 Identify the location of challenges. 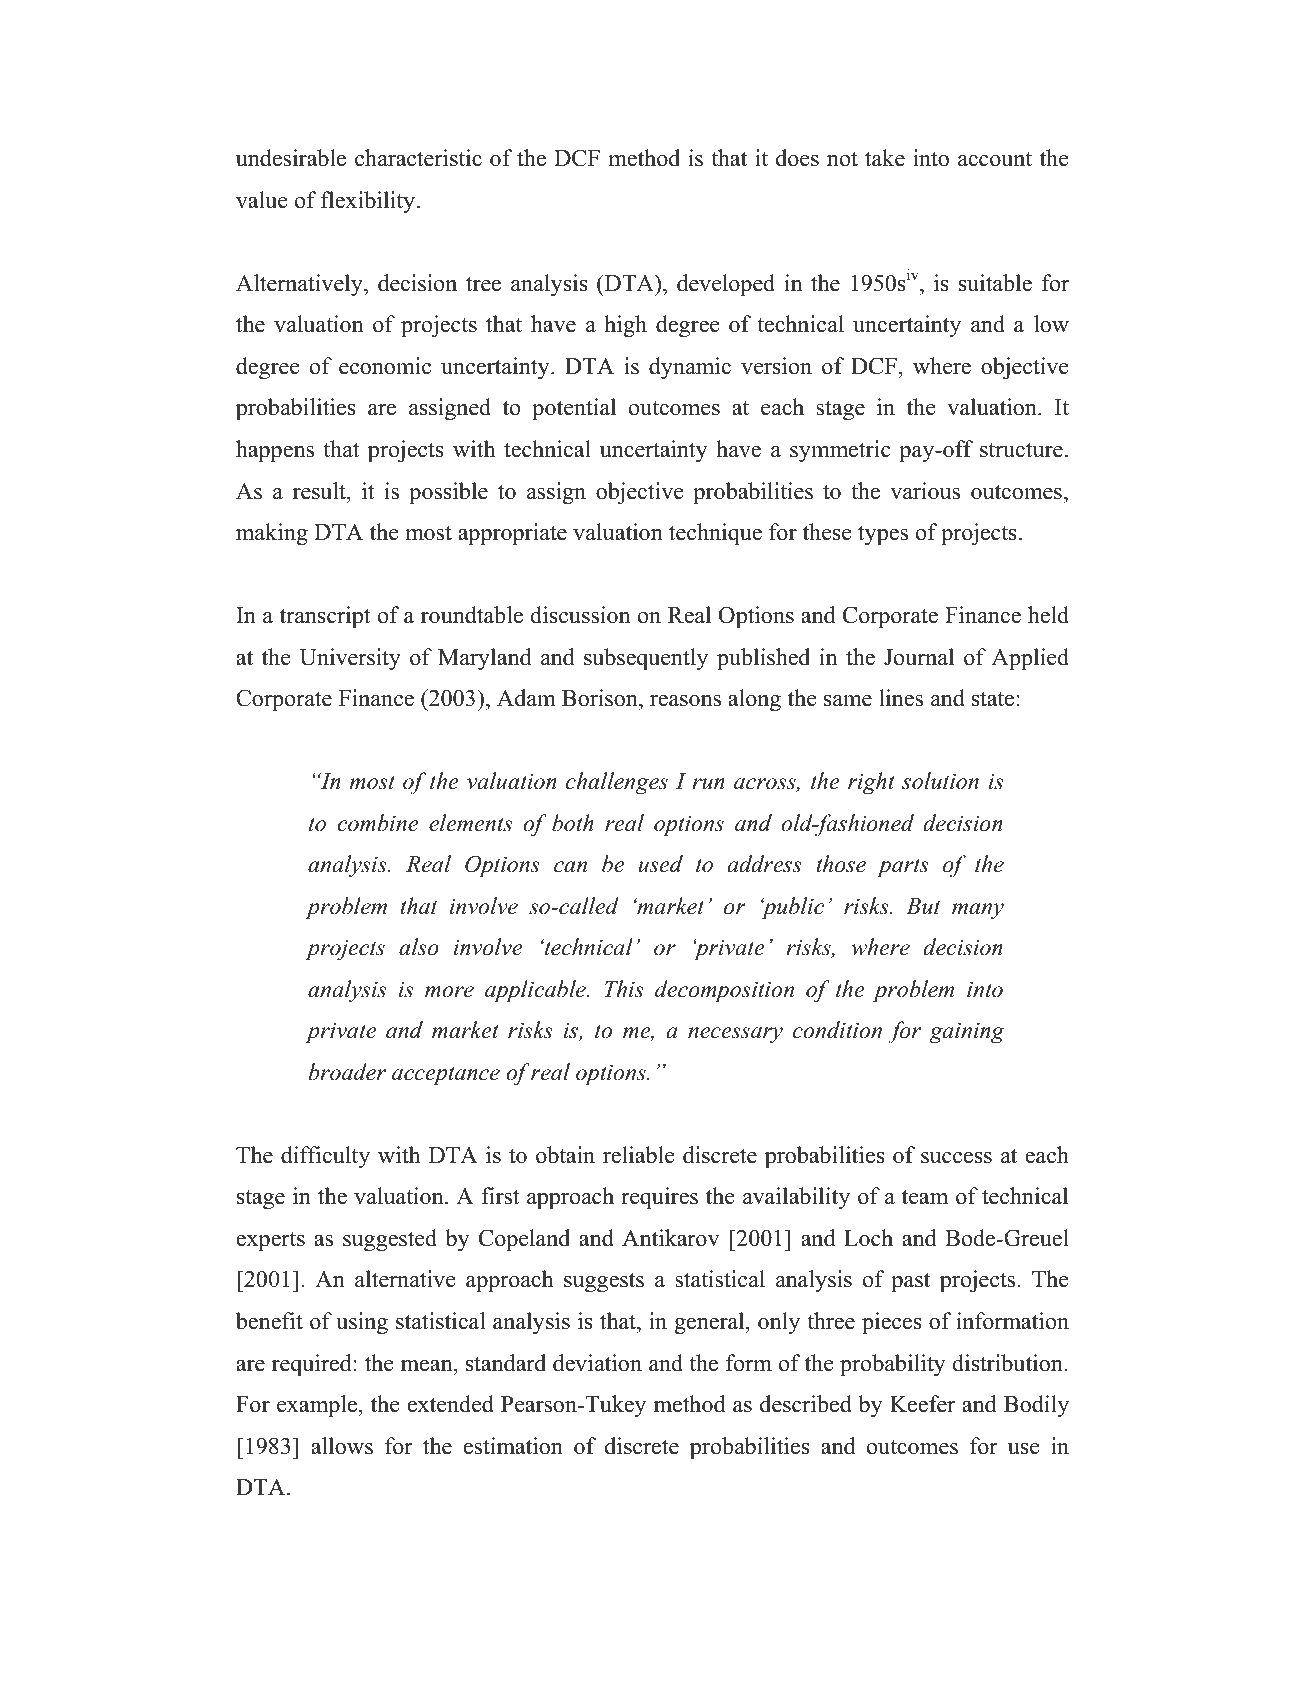
(617, 783).
